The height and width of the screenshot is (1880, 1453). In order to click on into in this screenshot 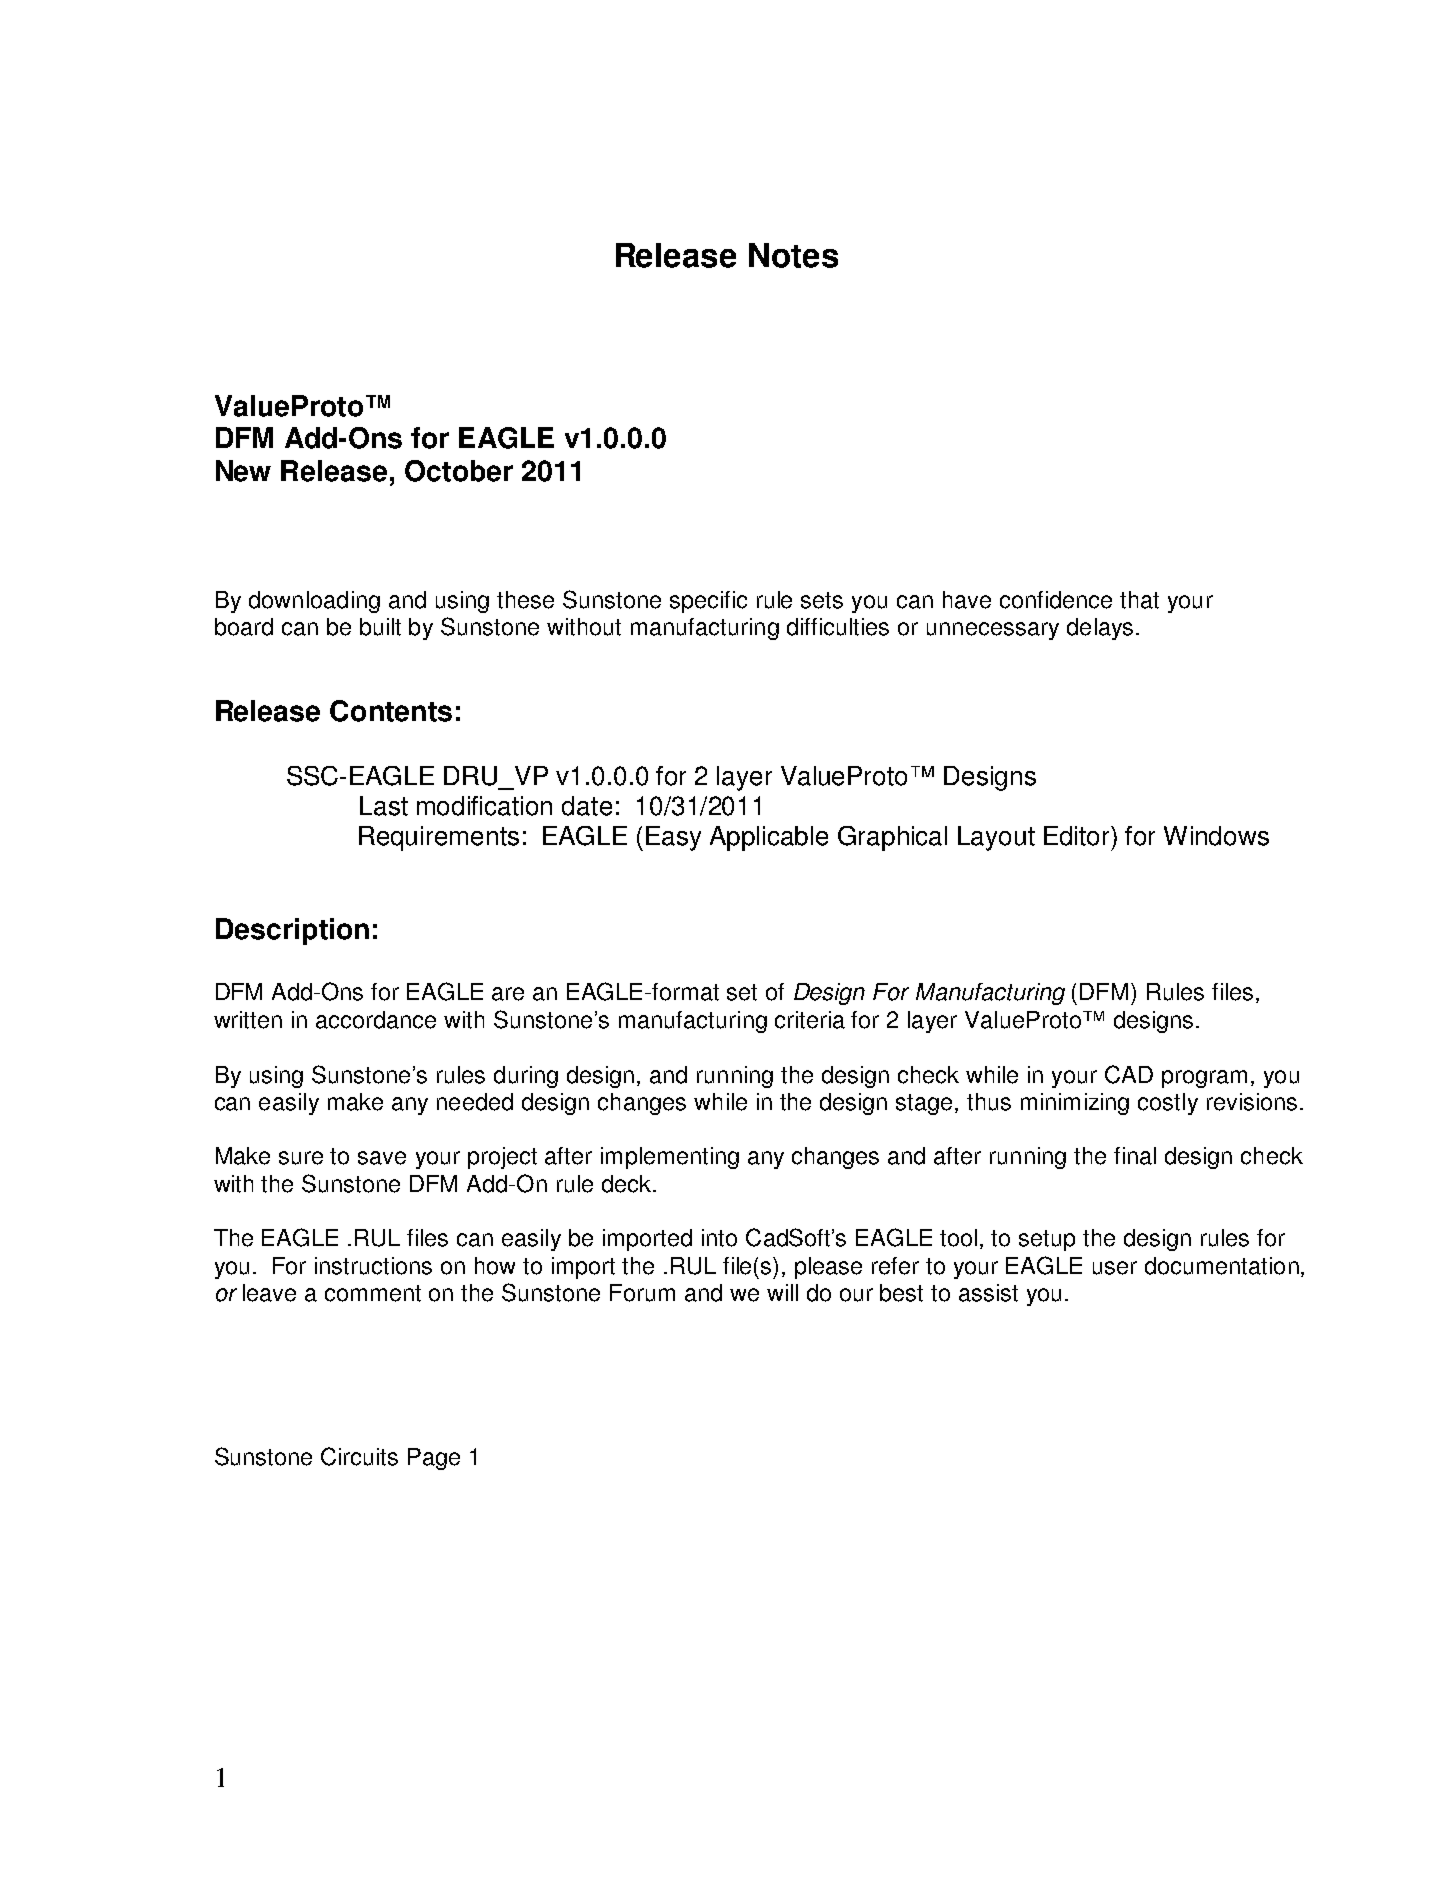, I will do `click(719, 1238)`.
